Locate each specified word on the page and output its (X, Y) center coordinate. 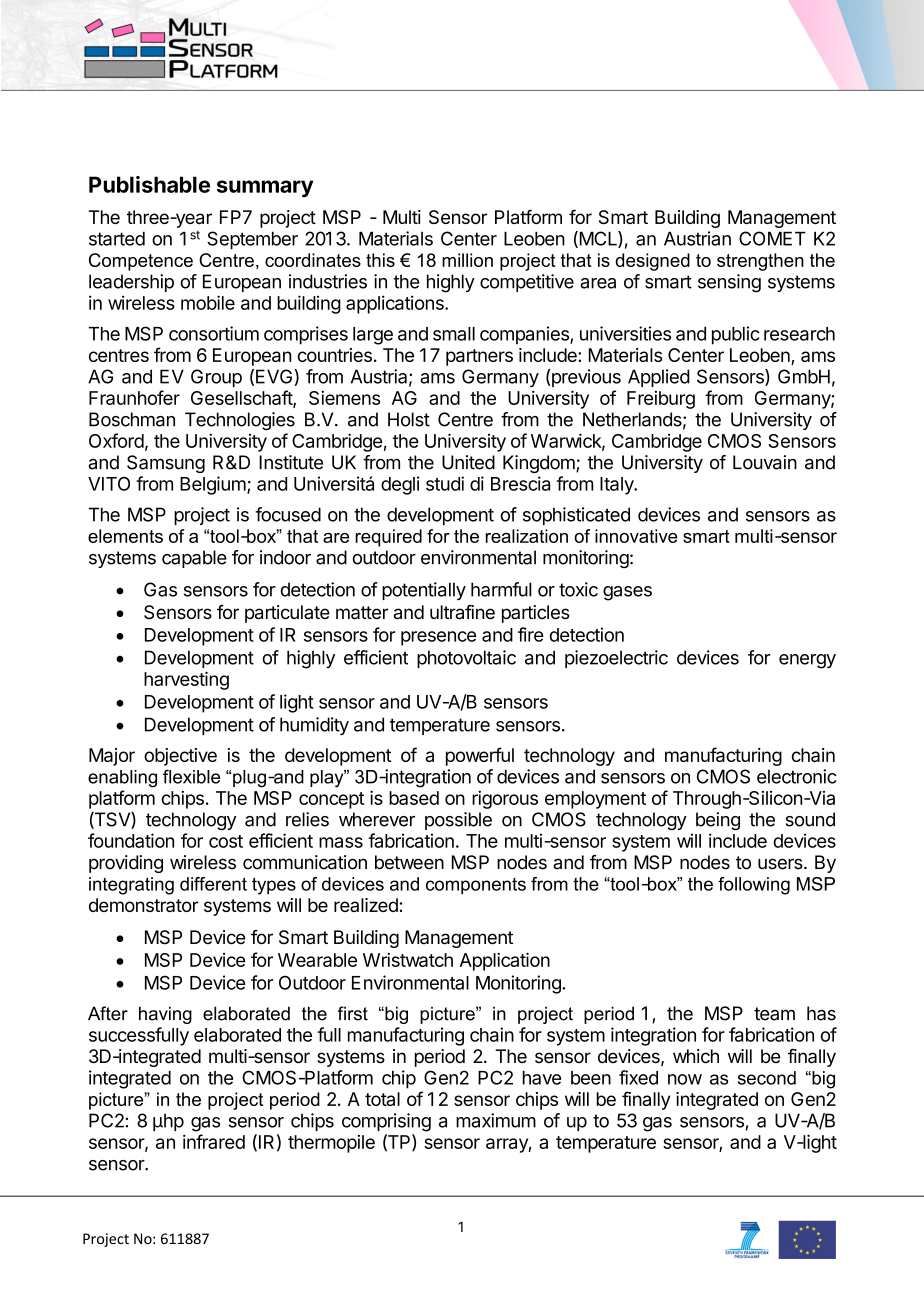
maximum (496, 1120)
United (468, 462)
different (213, 884)
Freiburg (661, 400)
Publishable (149, 184)
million (467, 260)
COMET (772, 238)
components (476, 886)
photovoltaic (466, 659)
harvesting (186, 680)
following (754, 886)
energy (807, 661)
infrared (214, 1141)
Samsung (166, 464)
